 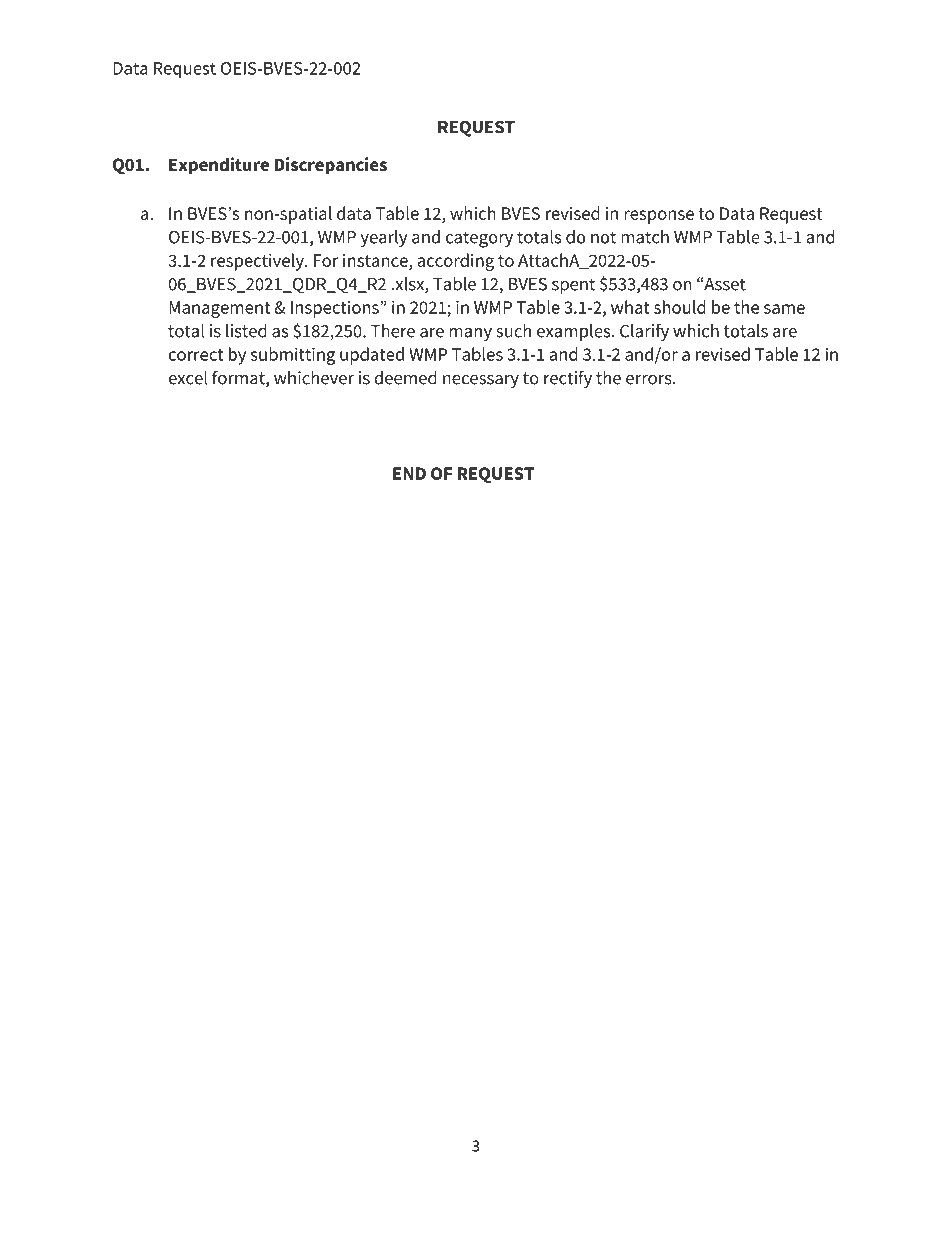 What do you see at coordinates (645, 237) in the screenshot?
I see `match` at bounding box center [645, 237].
